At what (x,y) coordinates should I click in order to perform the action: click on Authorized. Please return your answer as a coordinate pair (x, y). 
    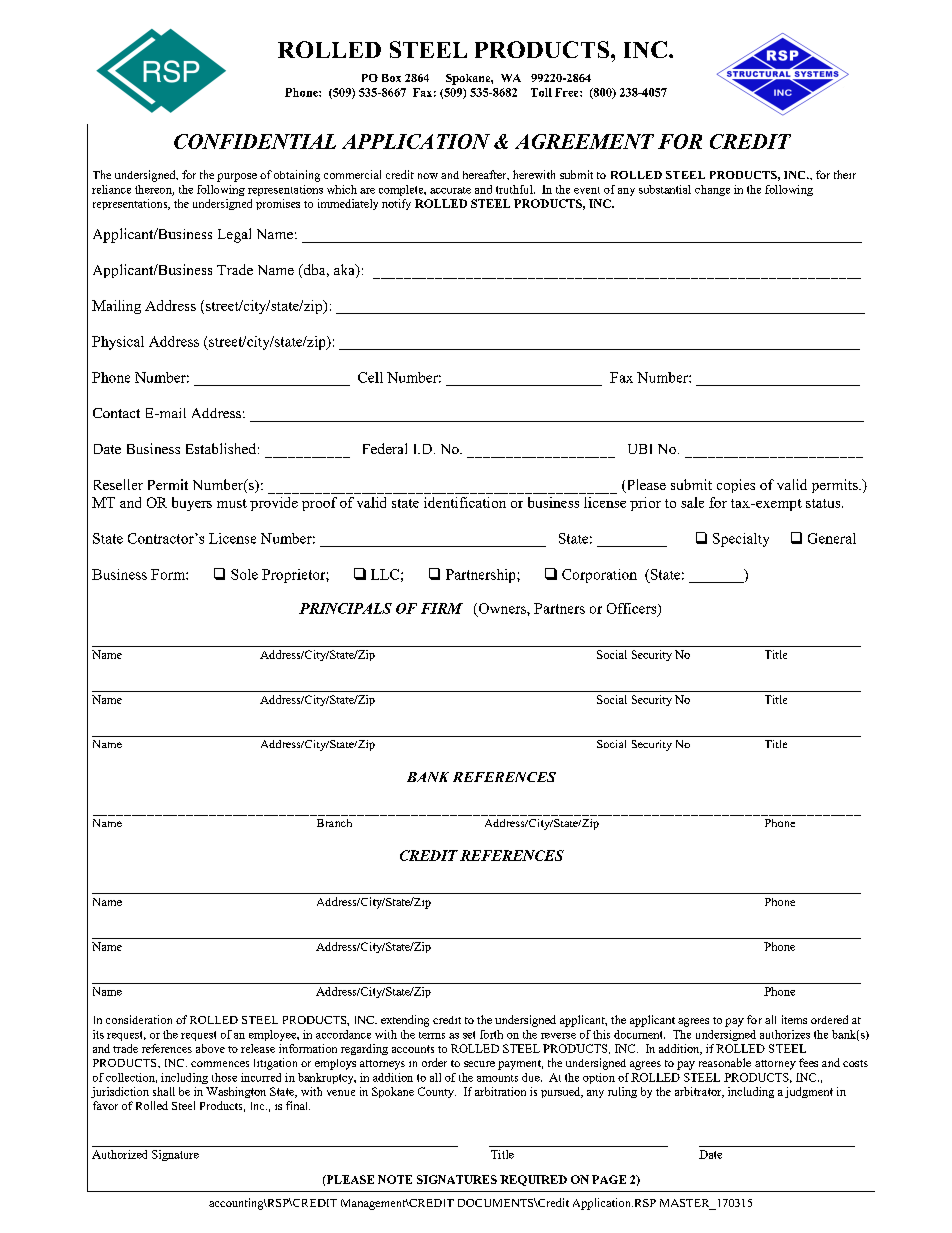
    Looking at the image, I should click on (119, 1154).
